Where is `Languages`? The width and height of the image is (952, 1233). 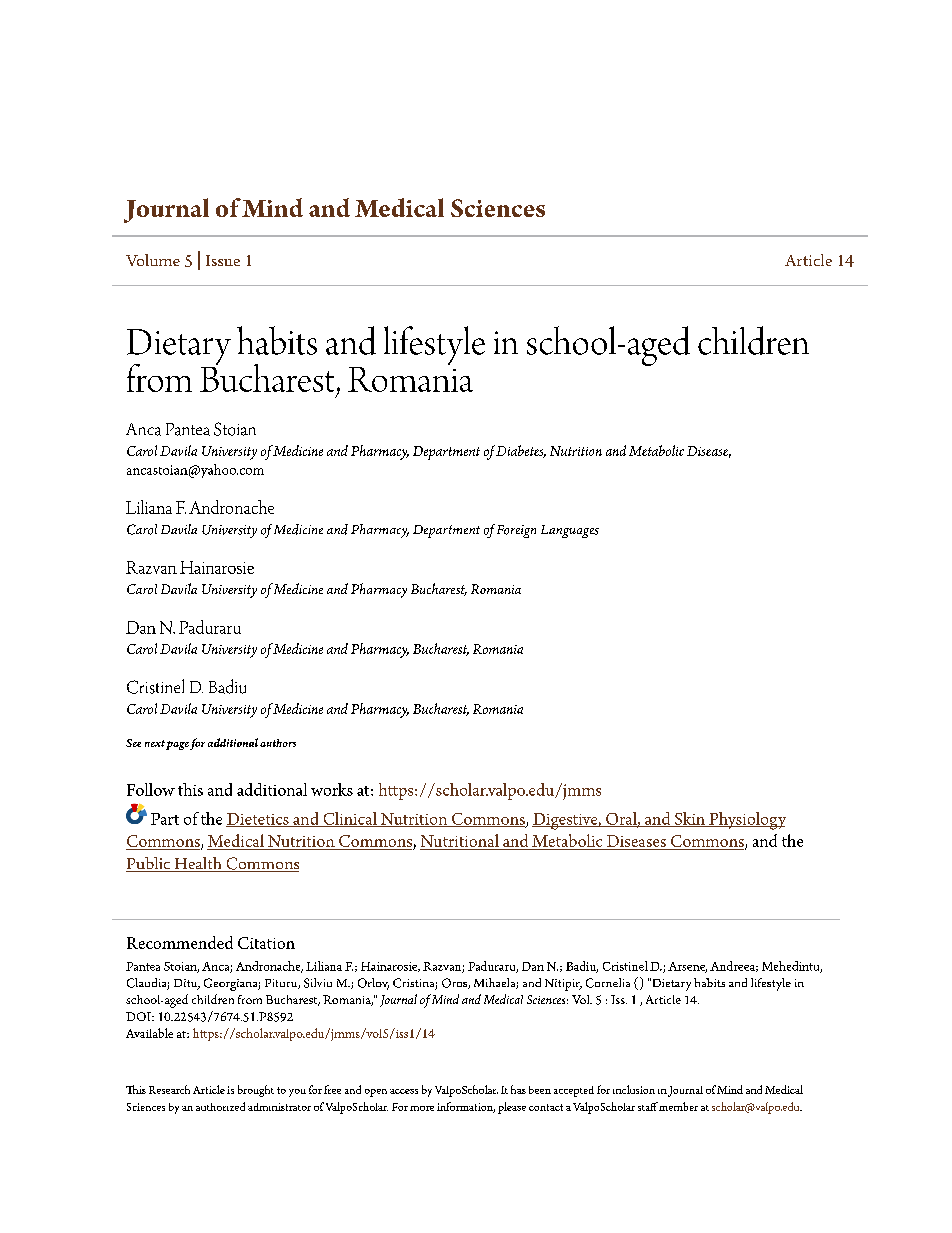
Languages is located at coordinates (570, 531).
